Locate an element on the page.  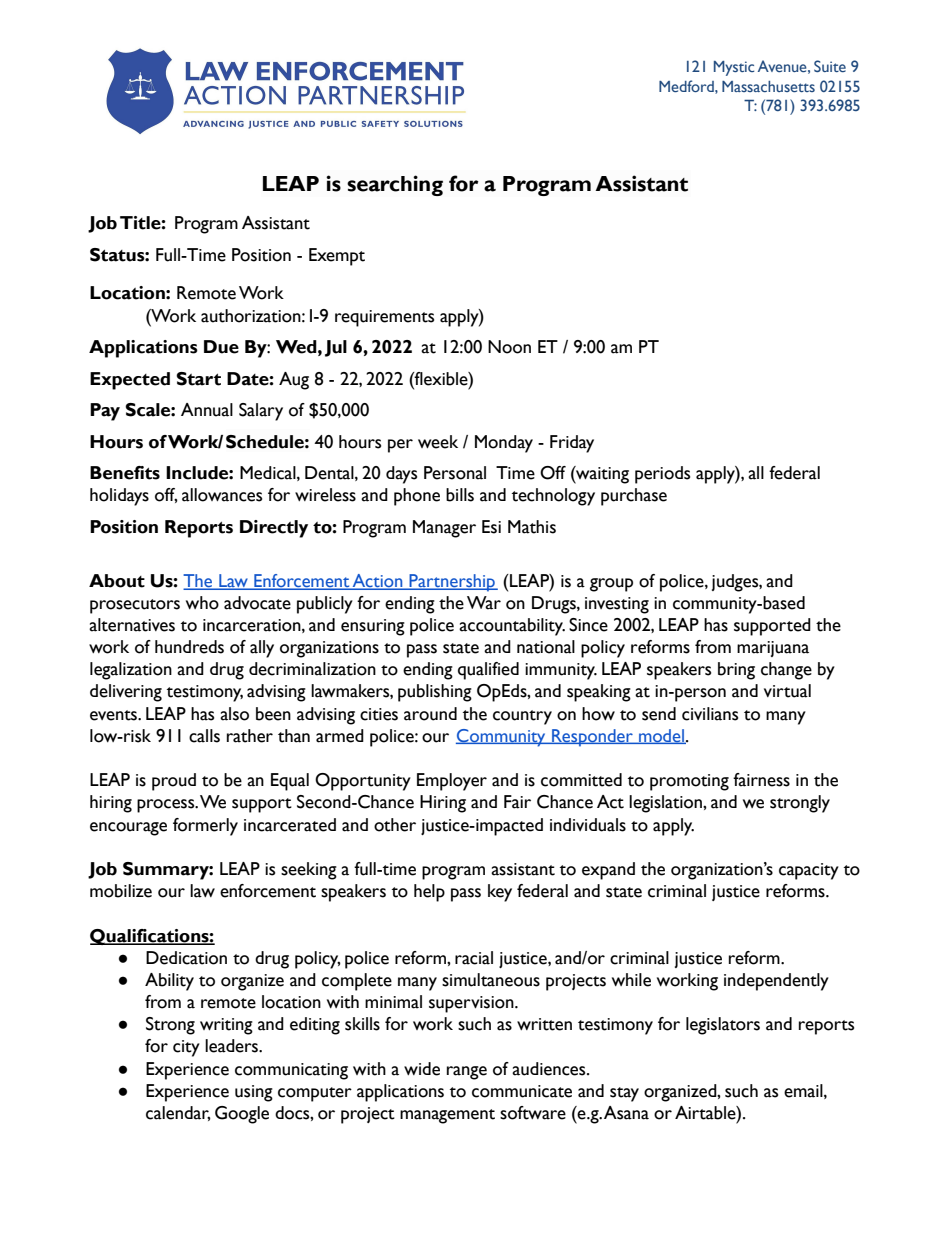
using is located at coordinates (254, 1093).
